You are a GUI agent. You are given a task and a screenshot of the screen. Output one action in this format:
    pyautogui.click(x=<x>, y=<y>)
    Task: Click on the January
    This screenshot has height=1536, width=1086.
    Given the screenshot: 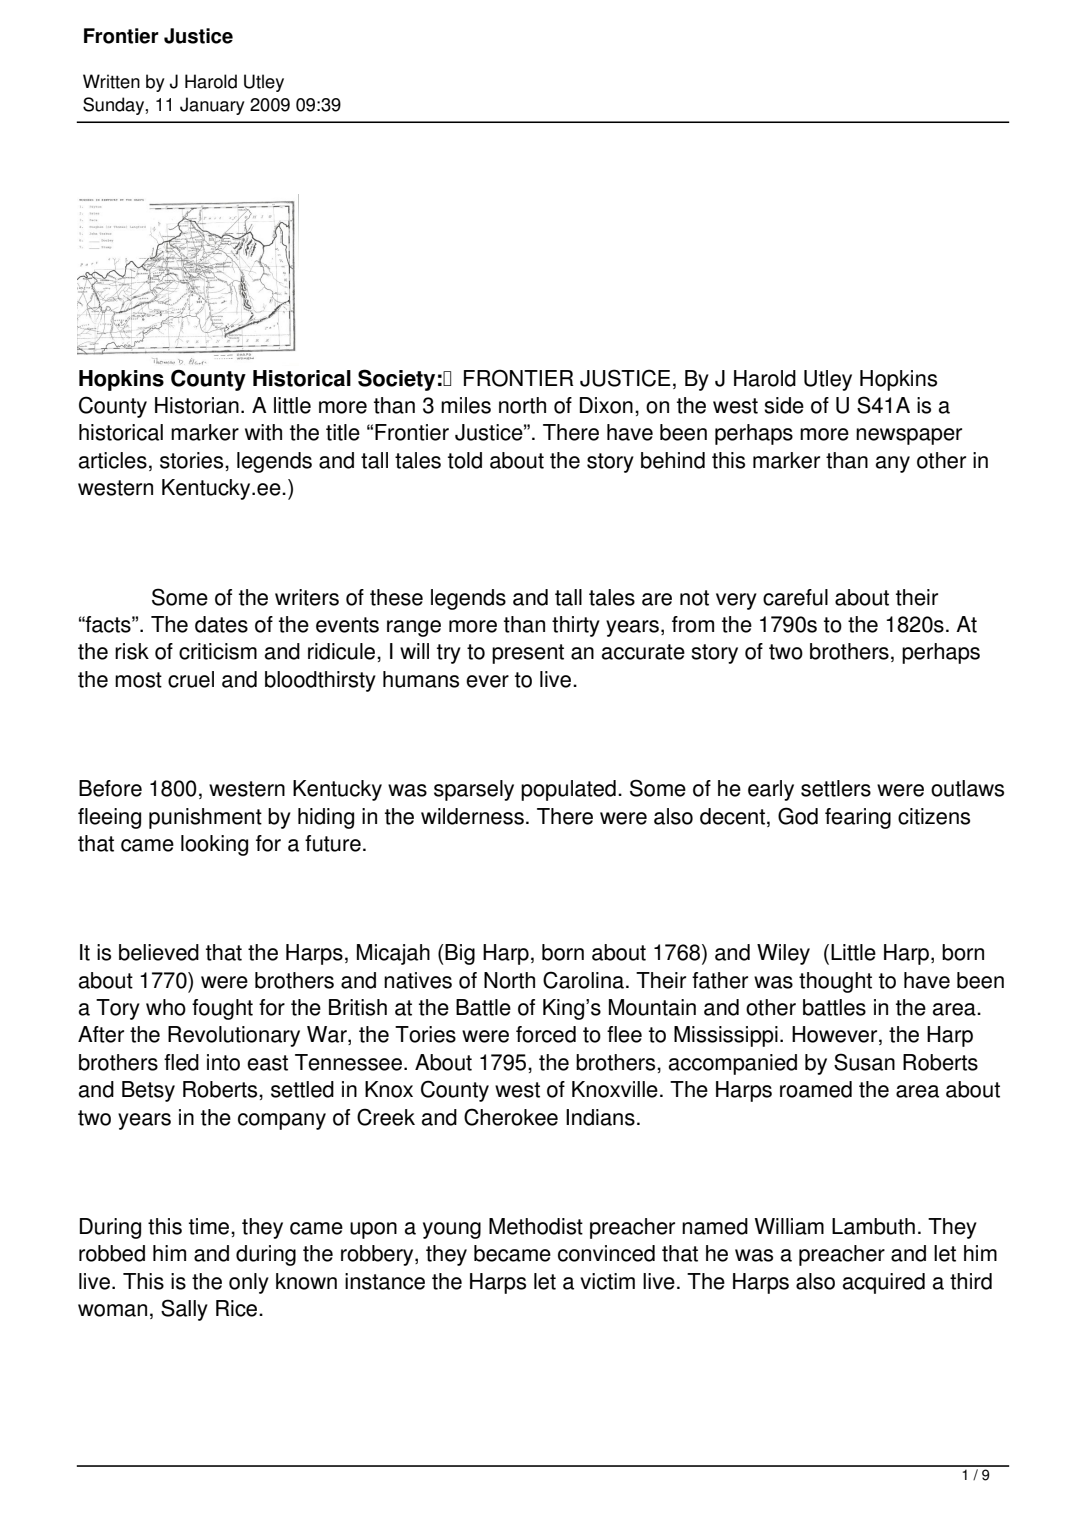 What is the action you would take?
    pyautogui.click(x=212, y=106)
